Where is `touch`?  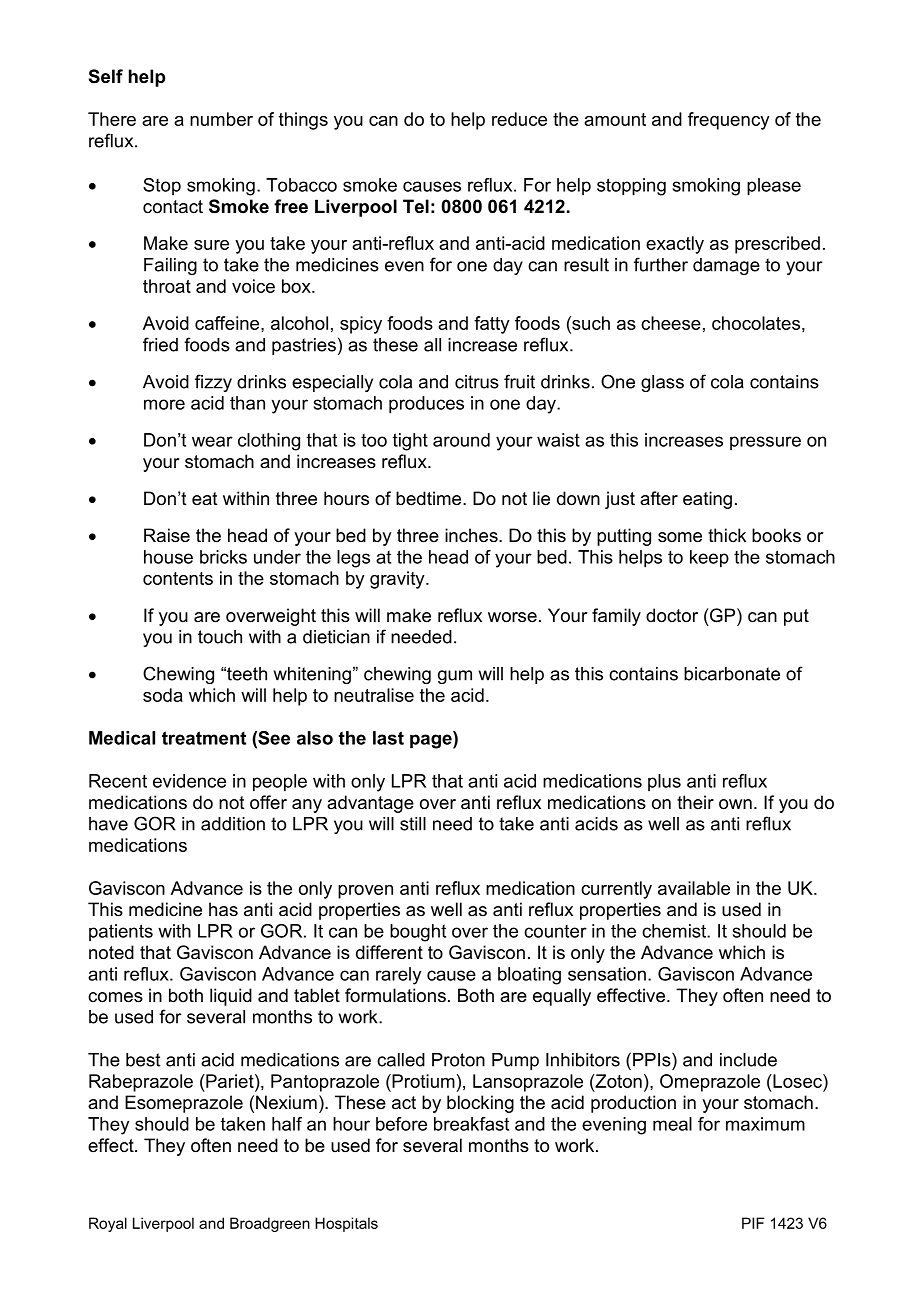 touch is located at coordinates (220, 637).
